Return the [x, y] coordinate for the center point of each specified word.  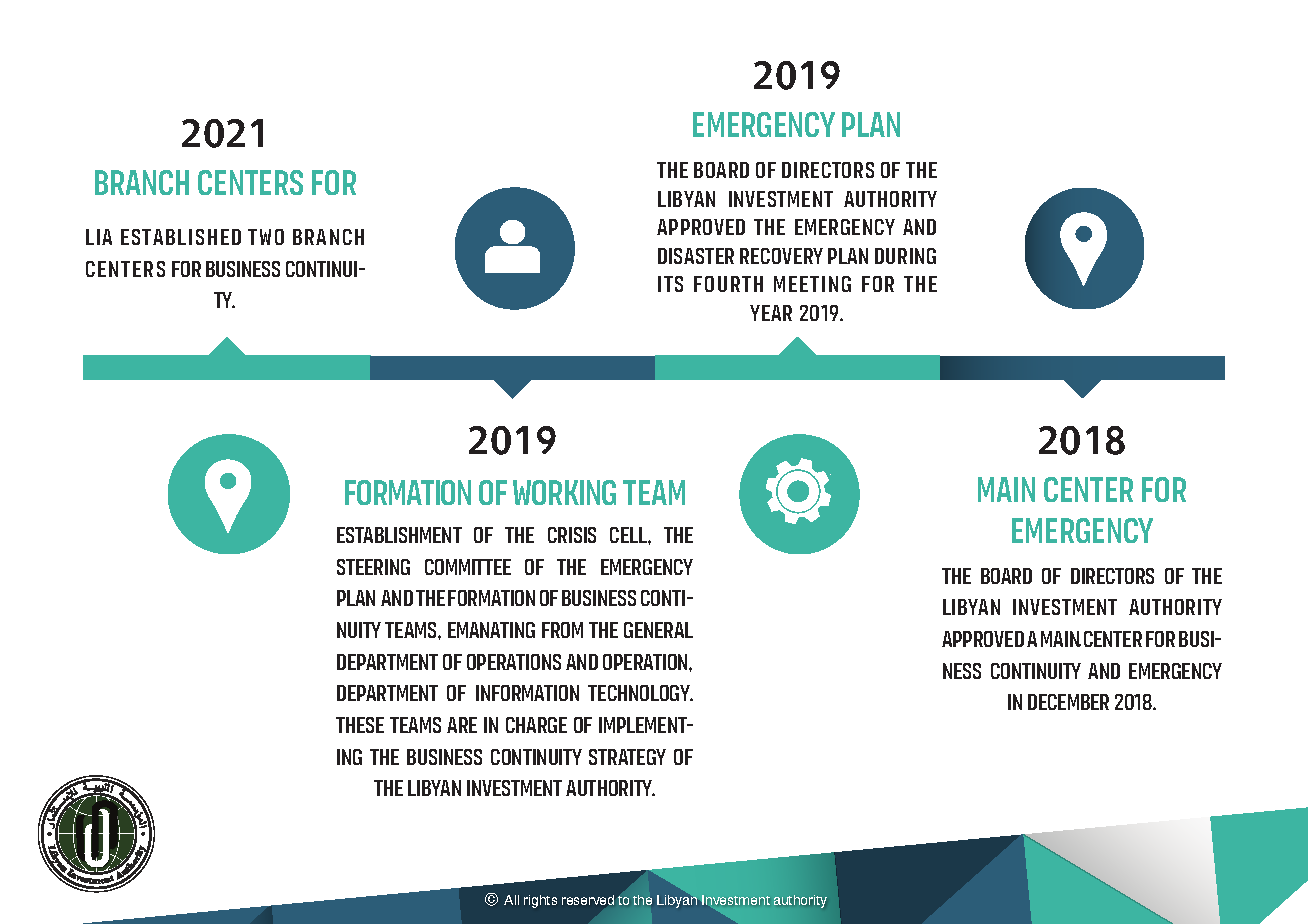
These [360, 725]
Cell [629, 535]
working [564, 492]
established [181, 237]
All [511, 900]
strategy [627, 757]
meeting [812, 284]
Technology [640, 693]
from [562, 630]
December [1068, 702]
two [266, 237]
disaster [696, 256]
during [905, 256]
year [771, 313]
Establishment [399, 535]
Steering [373, 567]
